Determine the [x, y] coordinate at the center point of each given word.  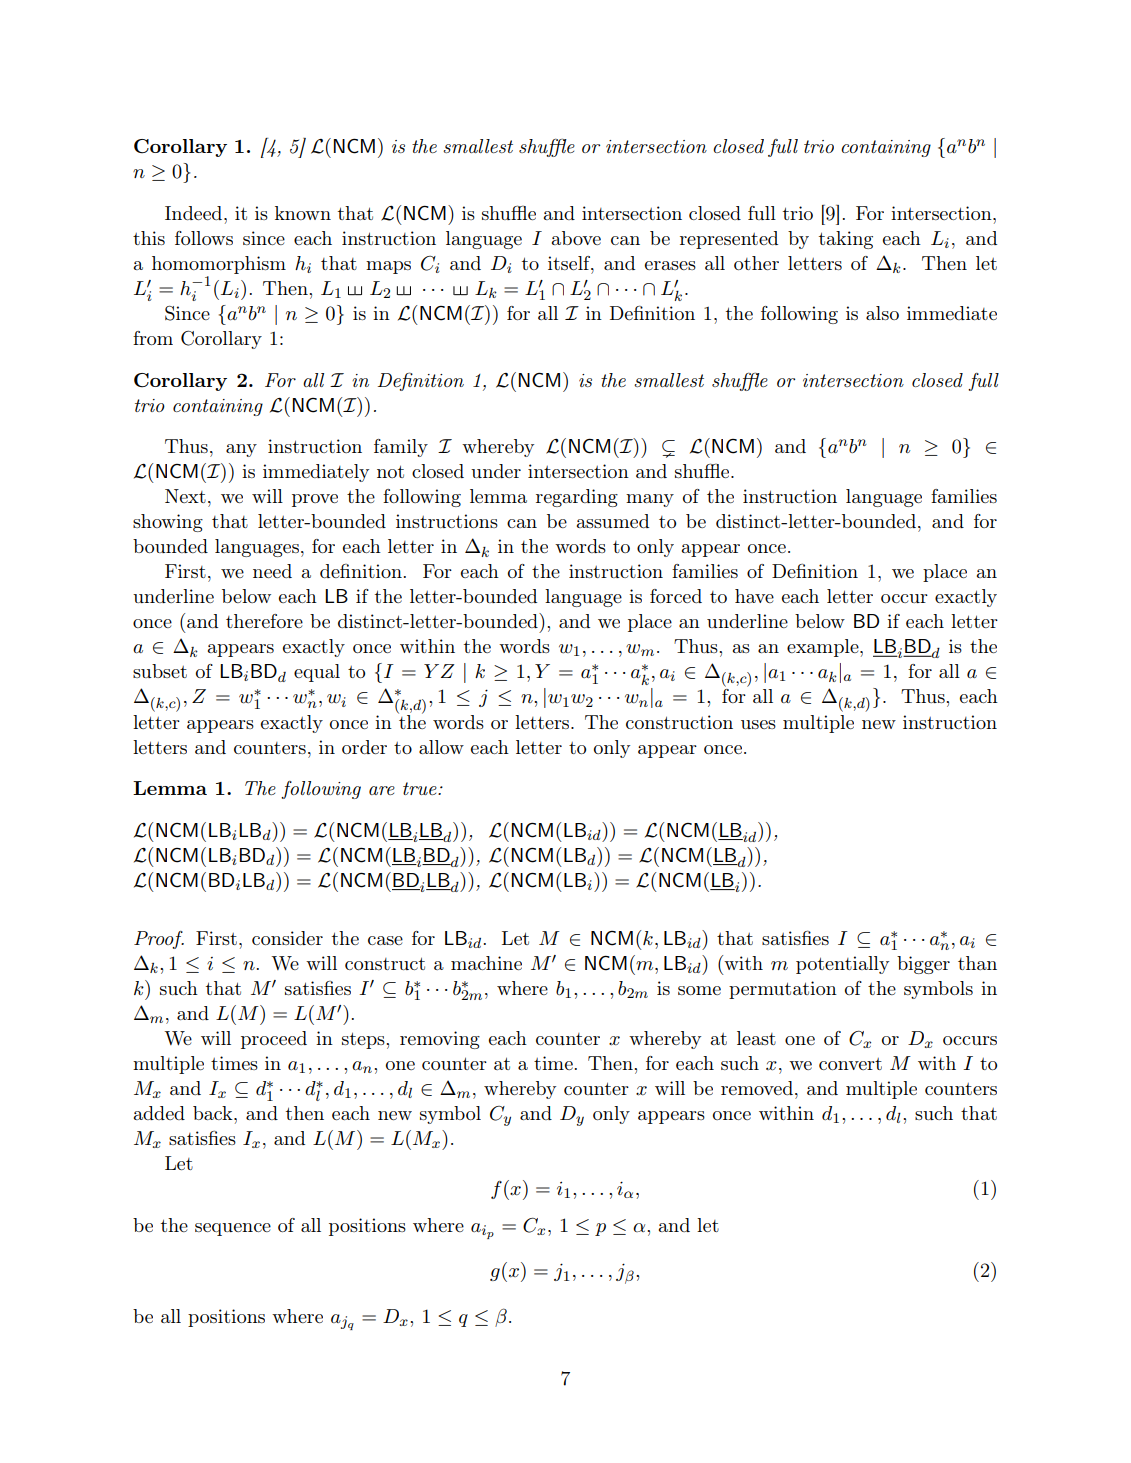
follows [204, 238]
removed [757, 1088]
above [576, 238]
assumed [613, 521]
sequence [233, 1229]
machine [486, 963]
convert [850, 1064]
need [272, 571]
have [754, 596]
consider [287, 938]
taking [846, 240]
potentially [842, 965]
